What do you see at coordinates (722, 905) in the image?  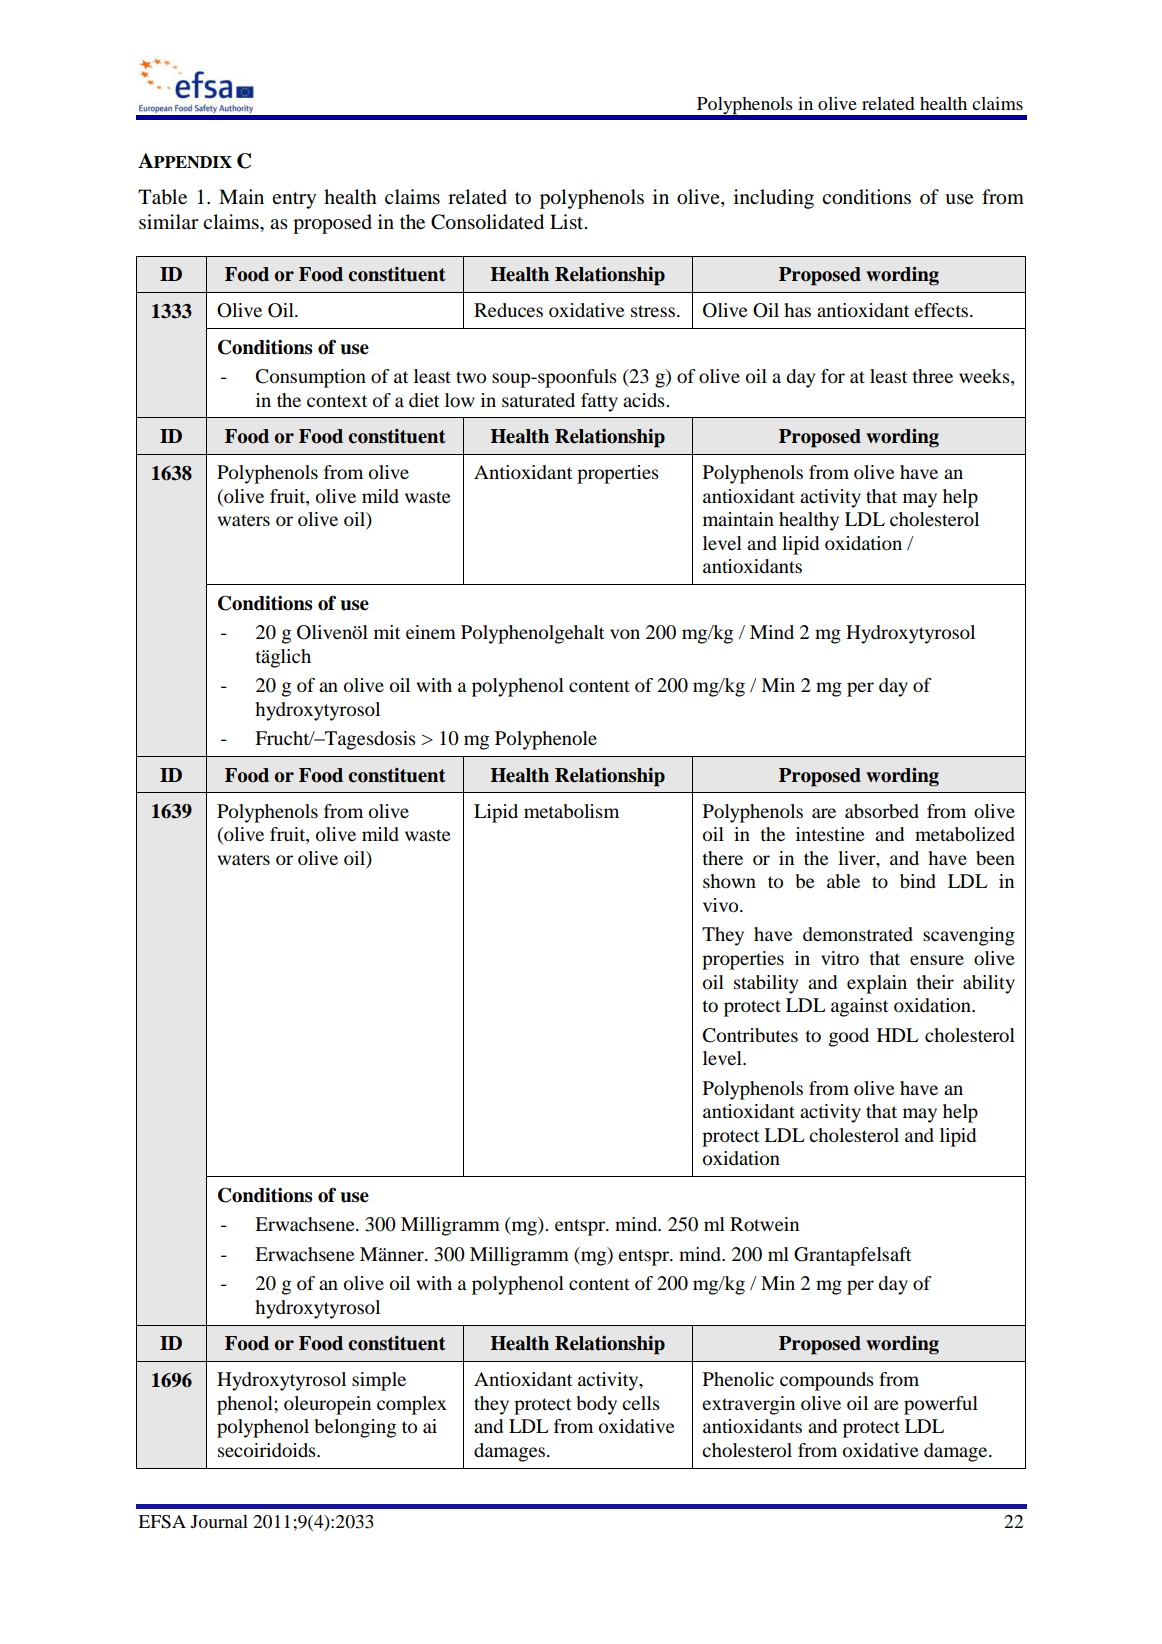 I see `vivo` at bounding box center [722, 905].
